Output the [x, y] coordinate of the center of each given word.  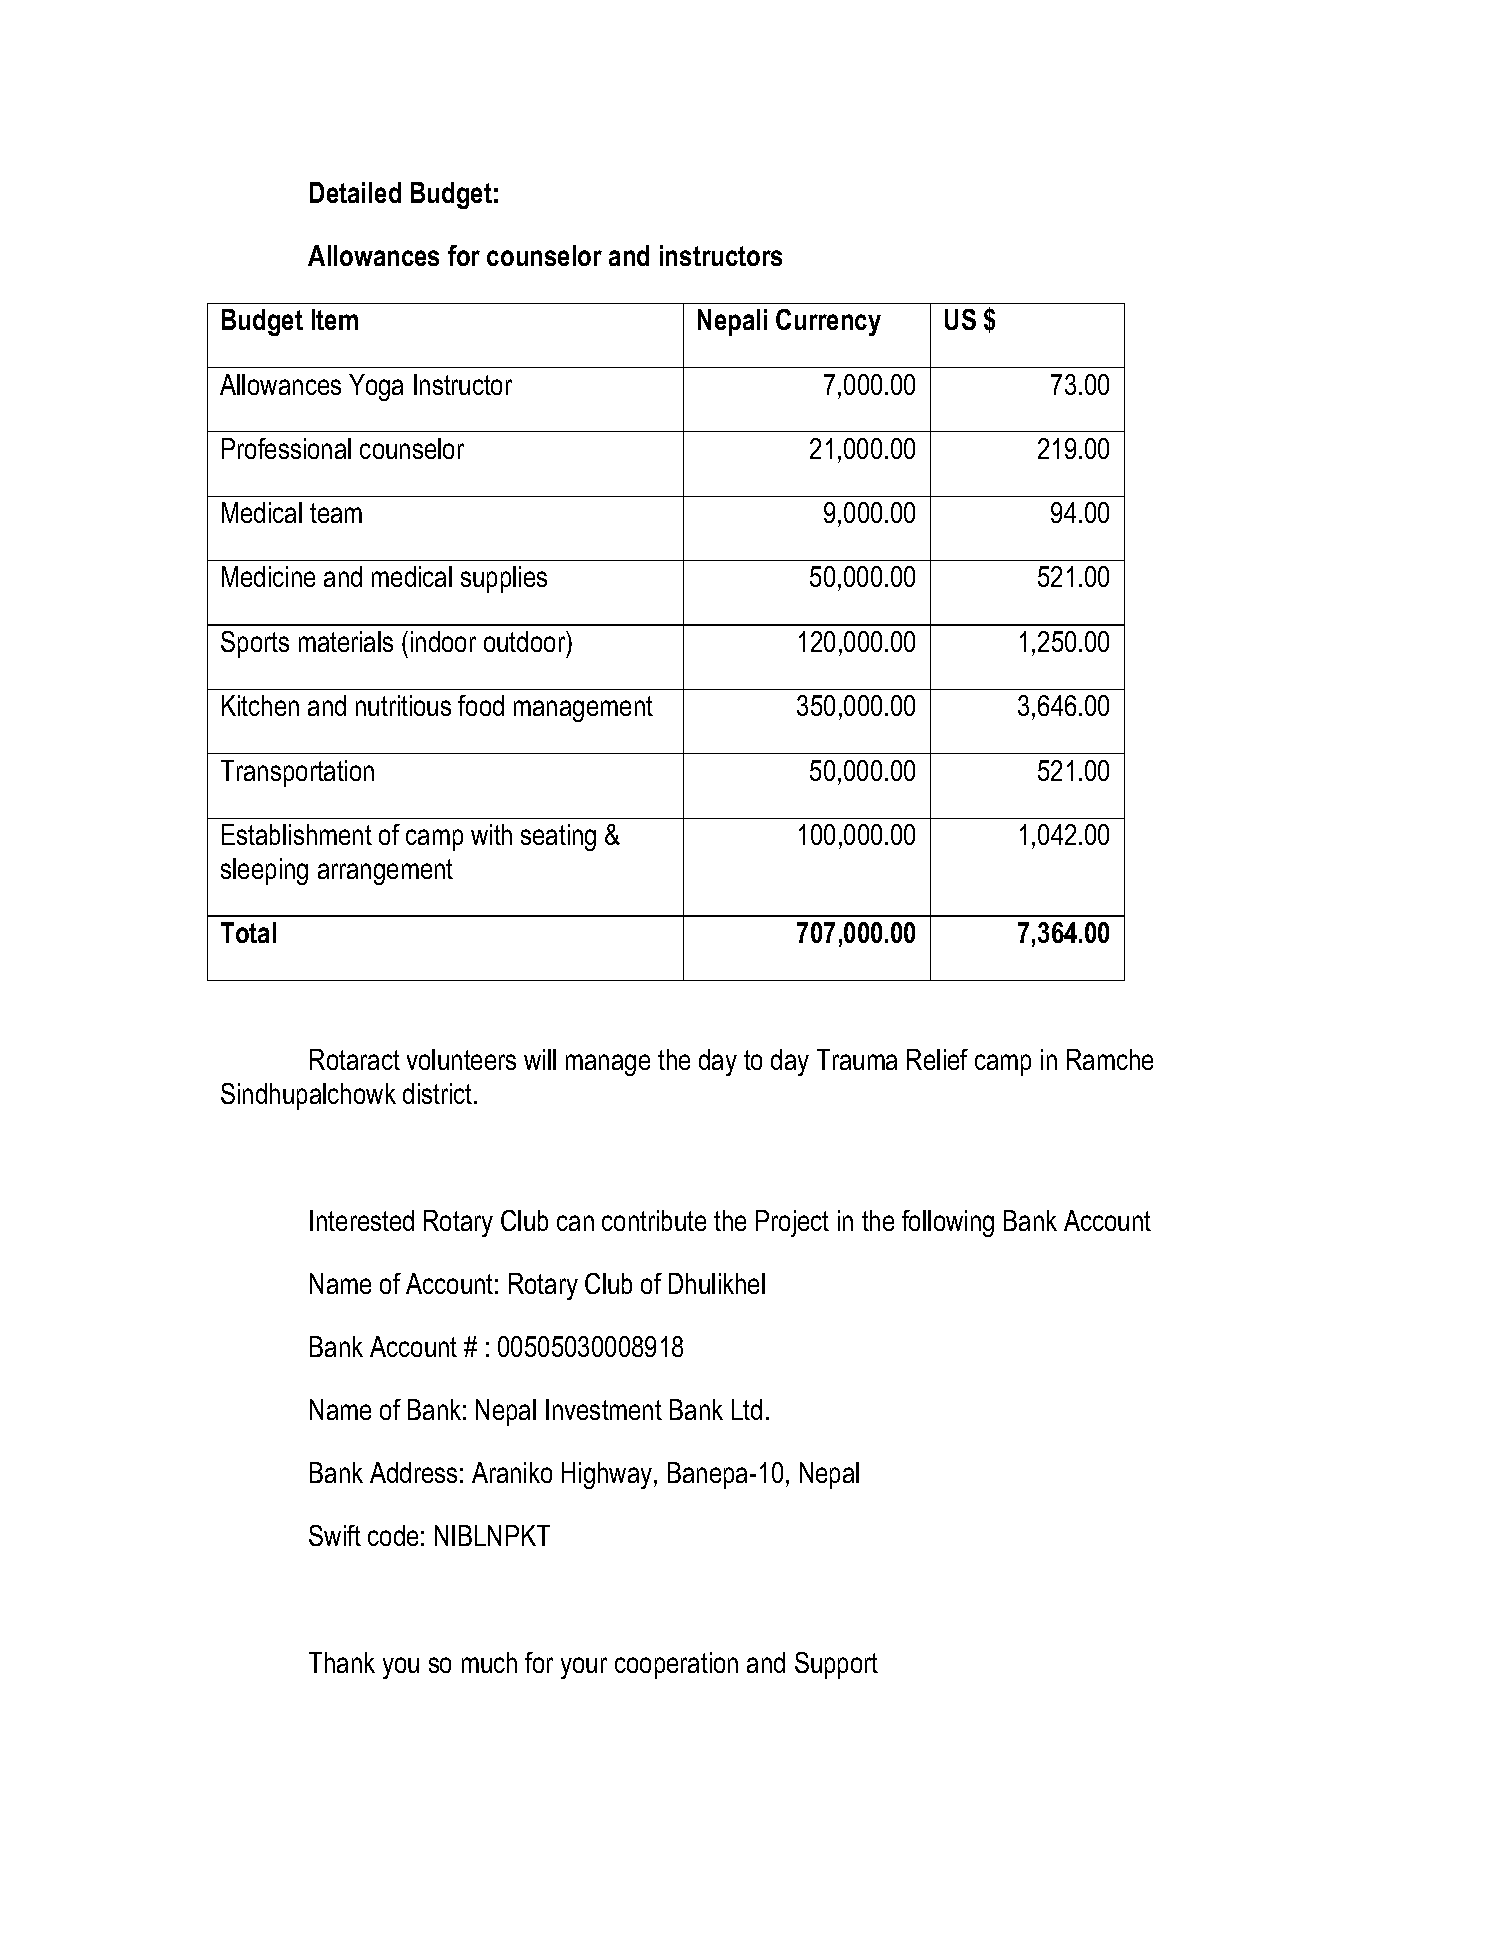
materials [346, 641]
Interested [362, 1220]
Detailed [355, 192]
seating [558, 837]
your [584, 1668]
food [481, 705]
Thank [342, 1662]
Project [792, 1223]
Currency [828, 322]
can [575, 1223]
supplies [504, 579]
